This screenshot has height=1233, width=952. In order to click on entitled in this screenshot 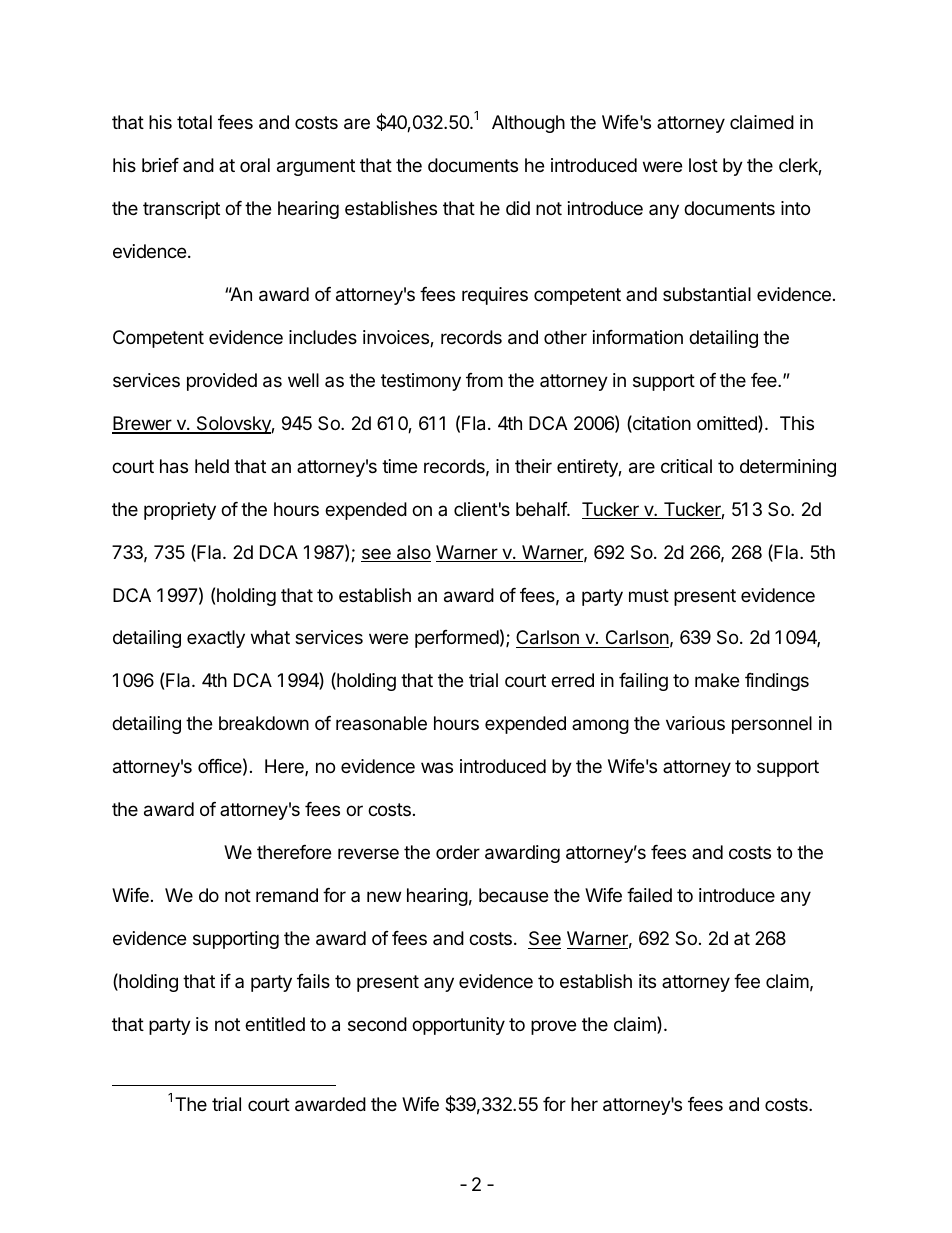, I will do `click(275, 1024)`.
